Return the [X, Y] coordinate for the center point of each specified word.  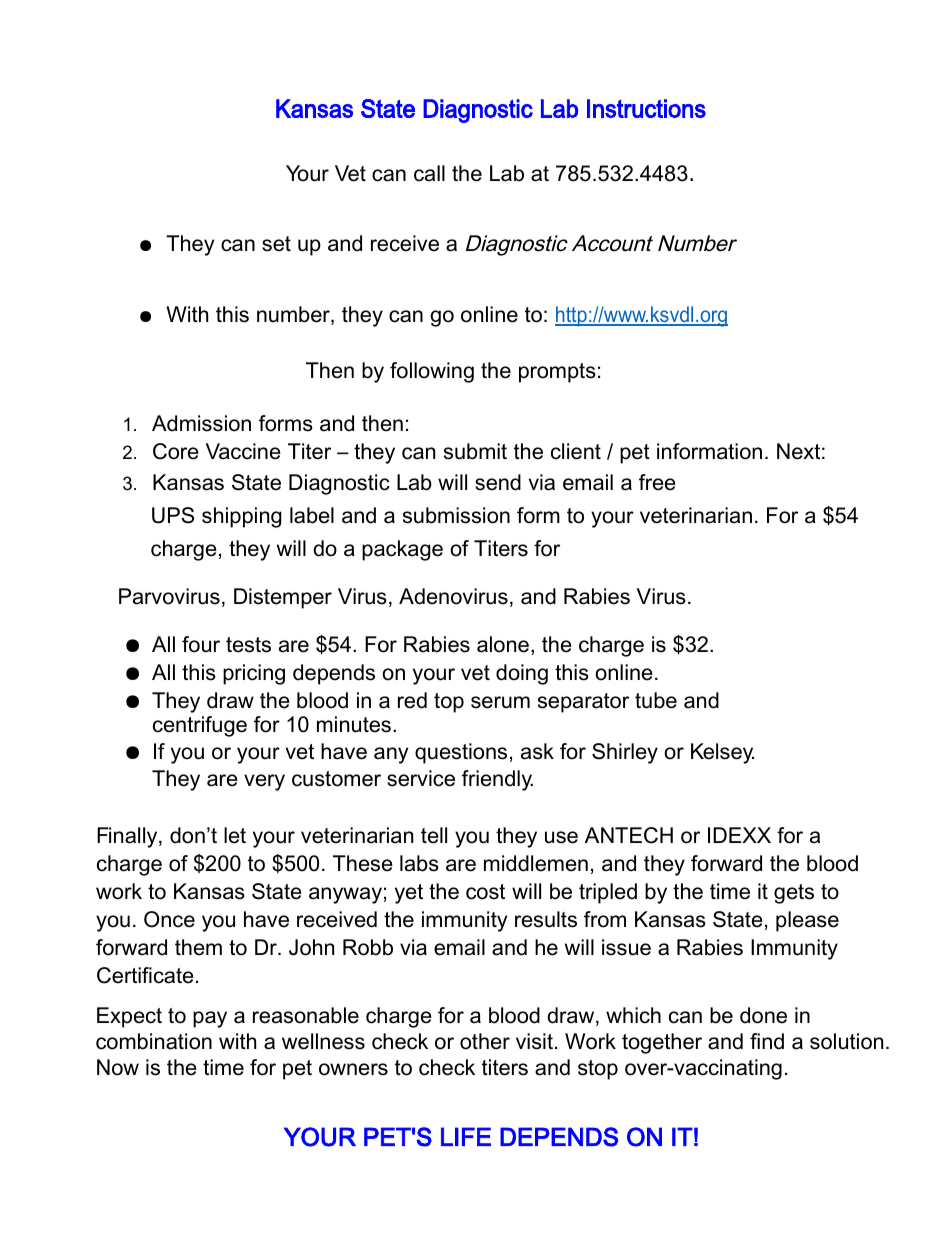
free [657, 482]
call [429, 173]
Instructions [646, 108]
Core [176, 451]
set [276, 244]
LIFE [466, 1136]
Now [118, 1067]
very [264, 782]
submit [475, 451]
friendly [497, 780]
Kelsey [722, 753]
